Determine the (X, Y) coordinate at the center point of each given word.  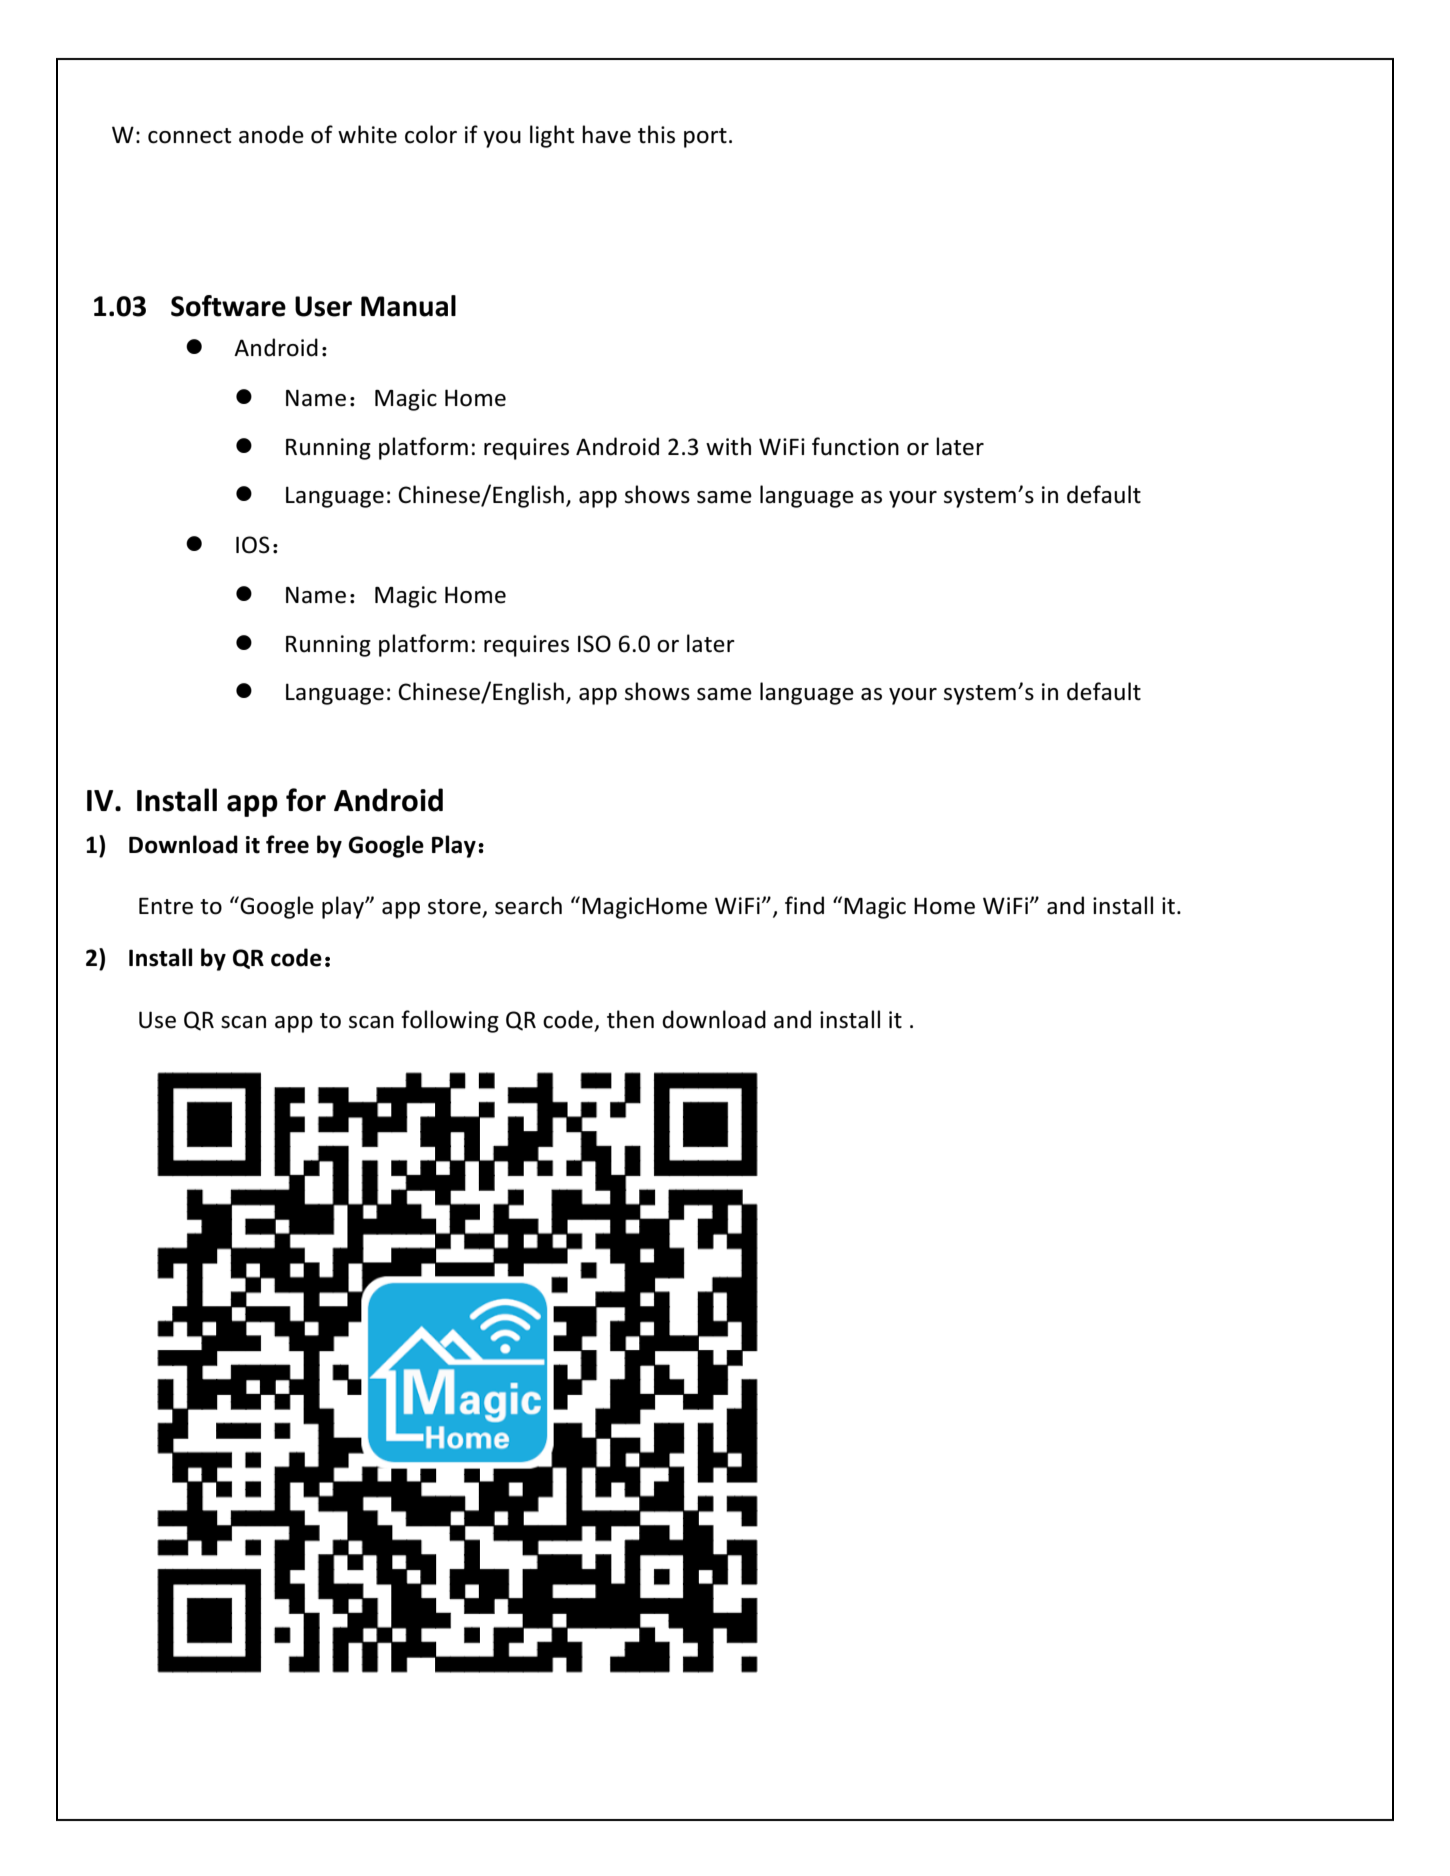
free (287, 844)
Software (228, 306)
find (804, 905)
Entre (166, 906)
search (528, 905)
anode (271, 134)
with (728, 446)
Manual (408, 306)
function (855, 446)
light (552, 136)
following (450, 1021)
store (455, 908)
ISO (594, 644)
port (705, 138)
